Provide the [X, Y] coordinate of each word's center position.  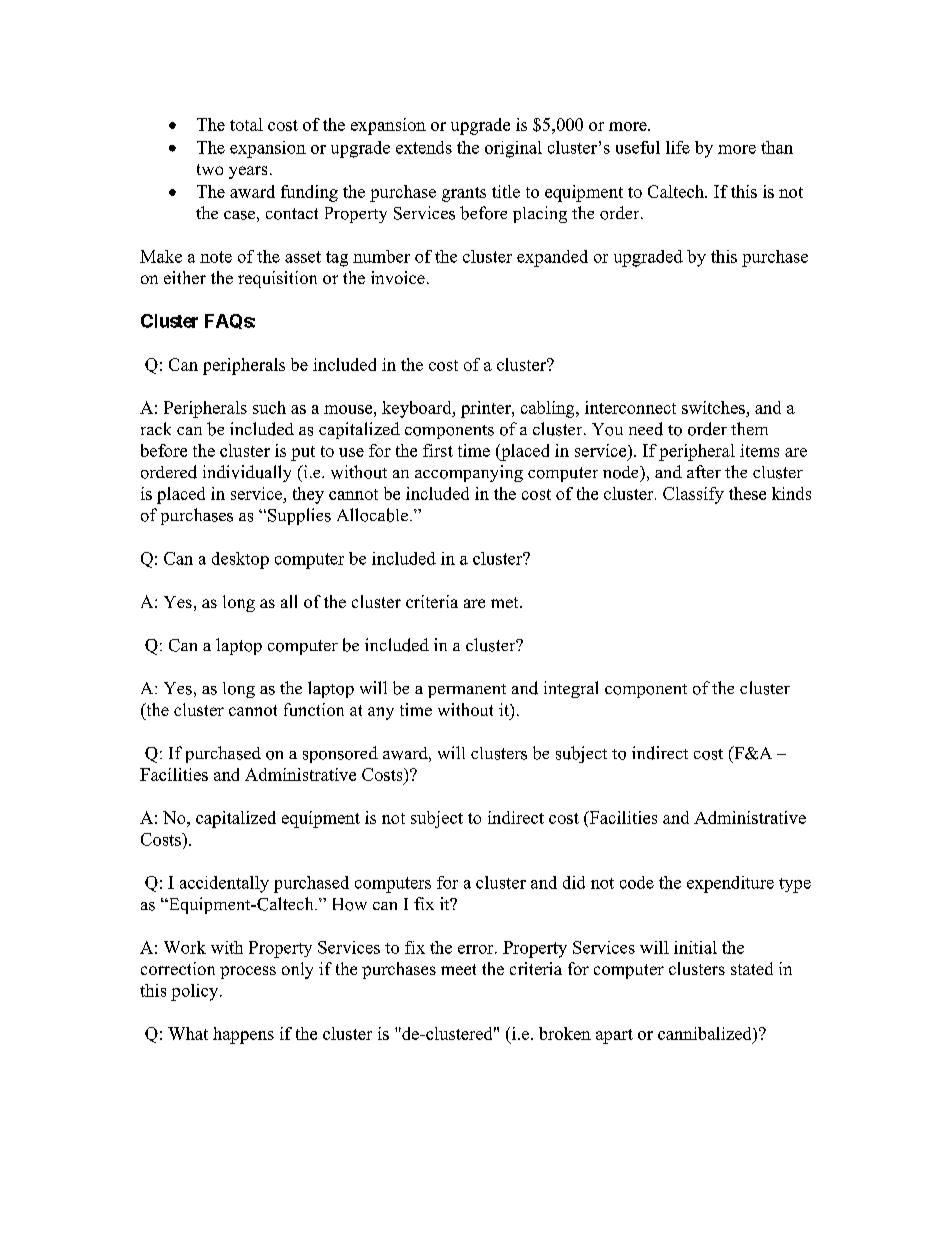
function [314, 709]
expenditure [730, 884]
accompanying [469, 473]
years [248, 172]
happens [243, 1035]
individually [247, 473]
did [574, 882]
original [513, 149]
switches [714, 409]
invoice [398, 277]
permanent [467, 691]
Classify [693, 495]
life [678, 147]
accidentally [224, 884]
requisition [277, 279]
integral [571, 689]
